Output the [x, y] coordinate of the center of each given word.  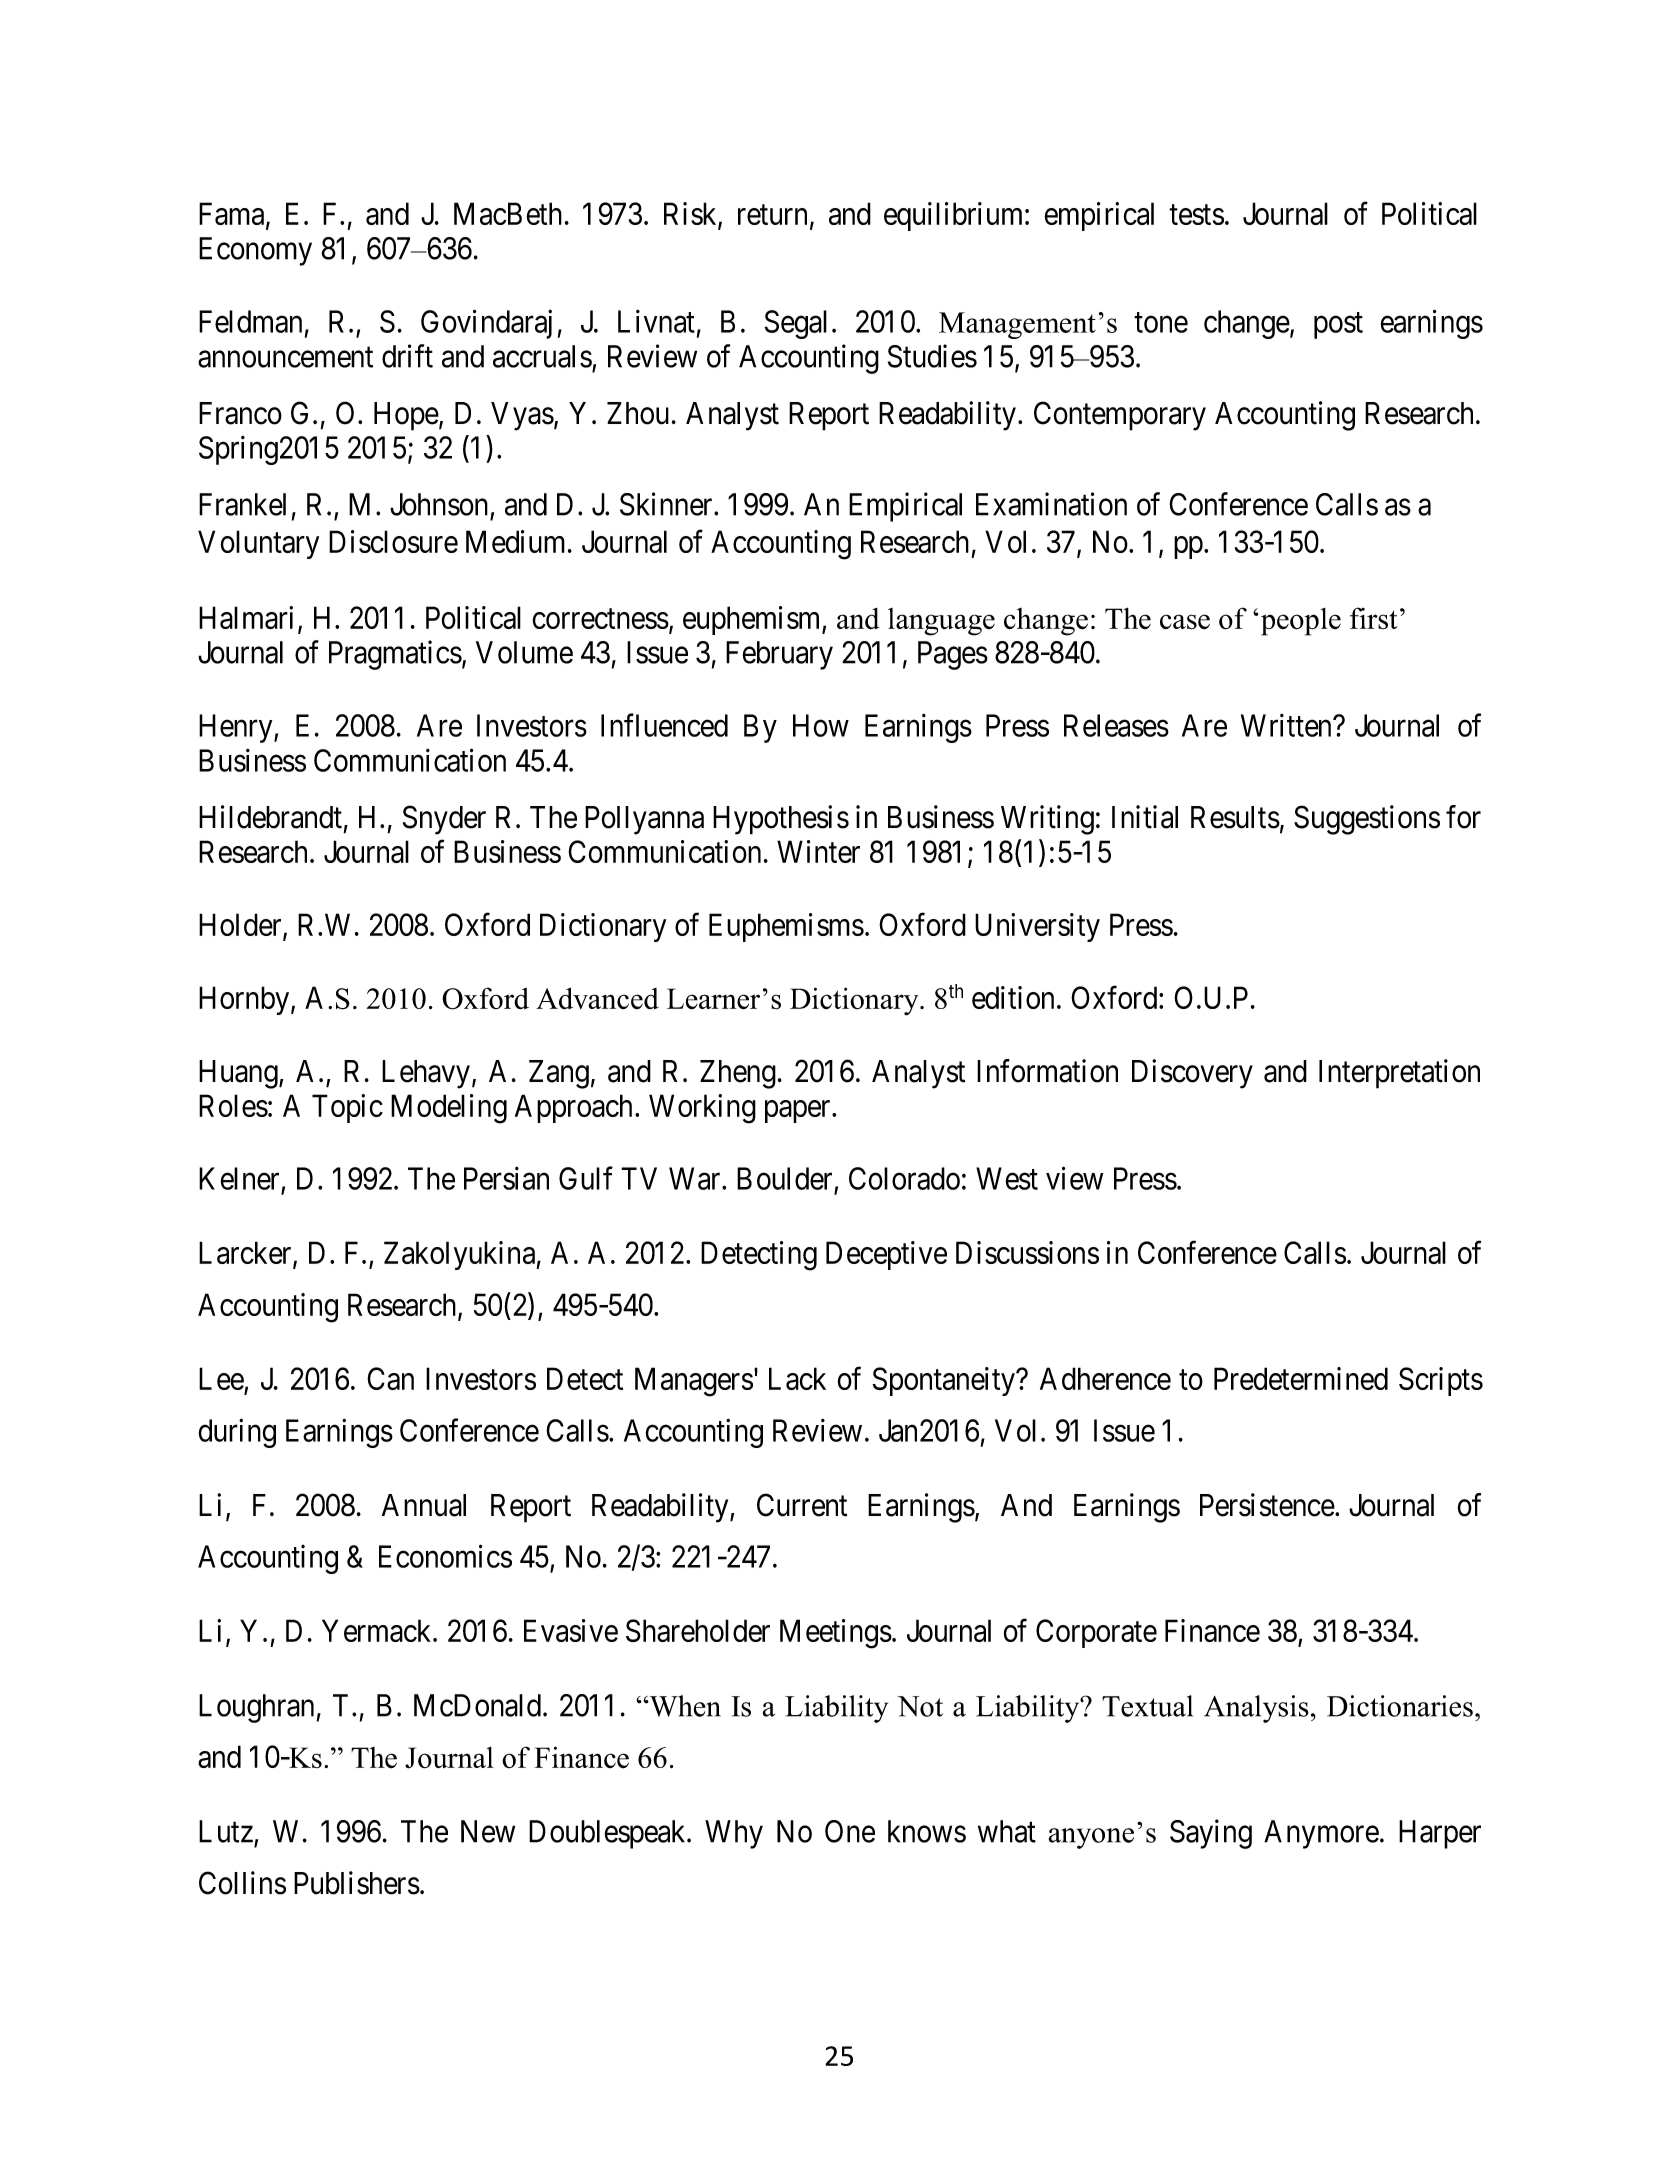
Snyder [444, 820]
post [1338, 326]
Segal [796, 324]
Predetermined [1301, 1378]
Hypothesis [781, 820]
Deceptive [886, 1255]
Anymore [1321, 1834]
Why [734, 1834]
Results [1235, 817]
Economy [255, 251]
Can [390, 1378]
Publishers [357, 1883]
